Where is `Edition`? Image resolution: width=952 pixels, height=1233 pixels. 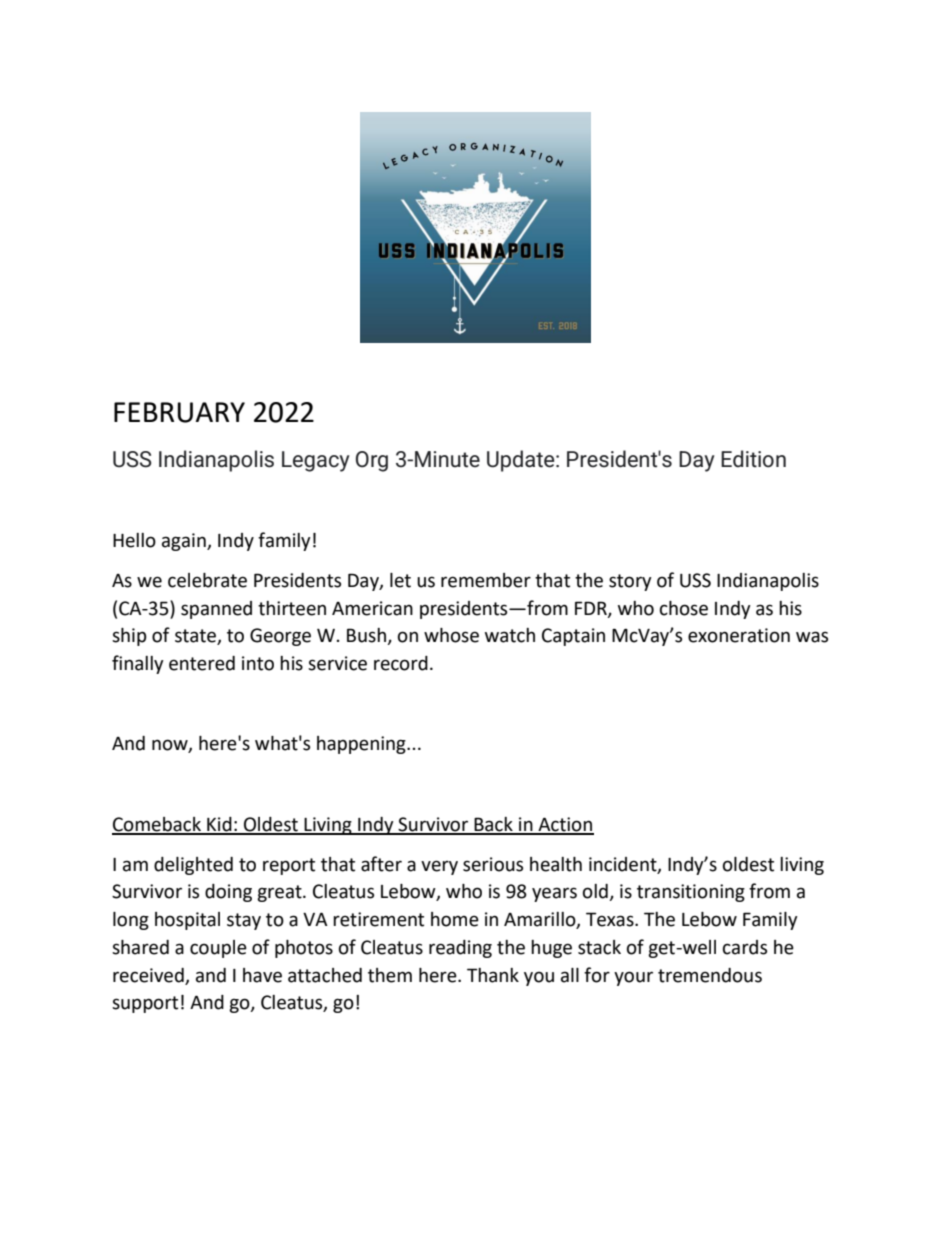
Edition is located at coordinates (753, 459).
